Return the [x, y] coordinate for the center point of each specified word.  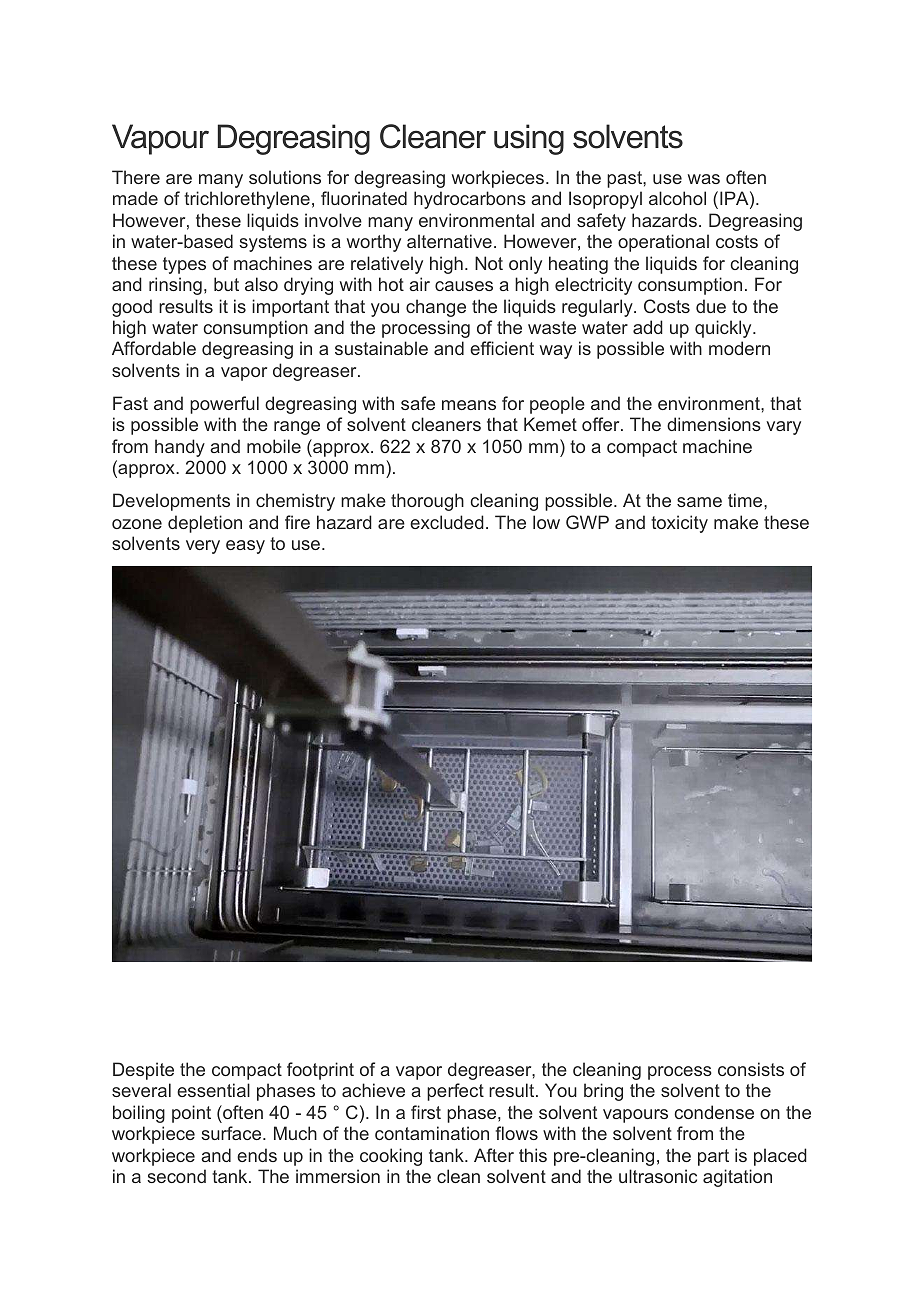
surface [232, 1133]
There [136, 177]
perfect [455, 1092]
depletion [205, 524]
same [699, 502]
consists [751, 1069]
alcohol [677, 198]
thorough [427, 502]
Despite [143, 1071]
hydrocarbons [470, 200]
